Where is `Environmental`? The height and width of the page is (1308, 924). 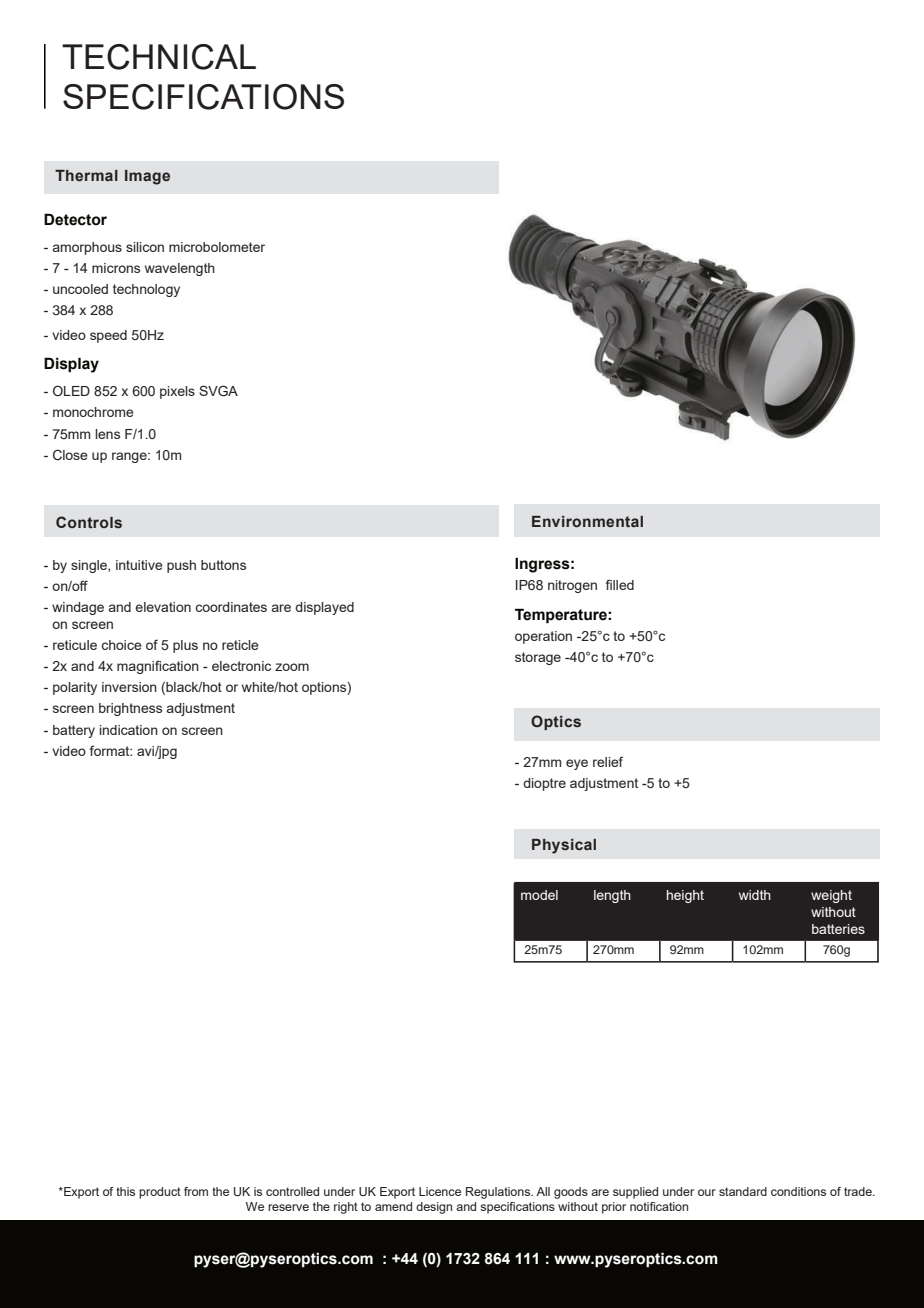
Environmental is located at coordinates (587, 521).
